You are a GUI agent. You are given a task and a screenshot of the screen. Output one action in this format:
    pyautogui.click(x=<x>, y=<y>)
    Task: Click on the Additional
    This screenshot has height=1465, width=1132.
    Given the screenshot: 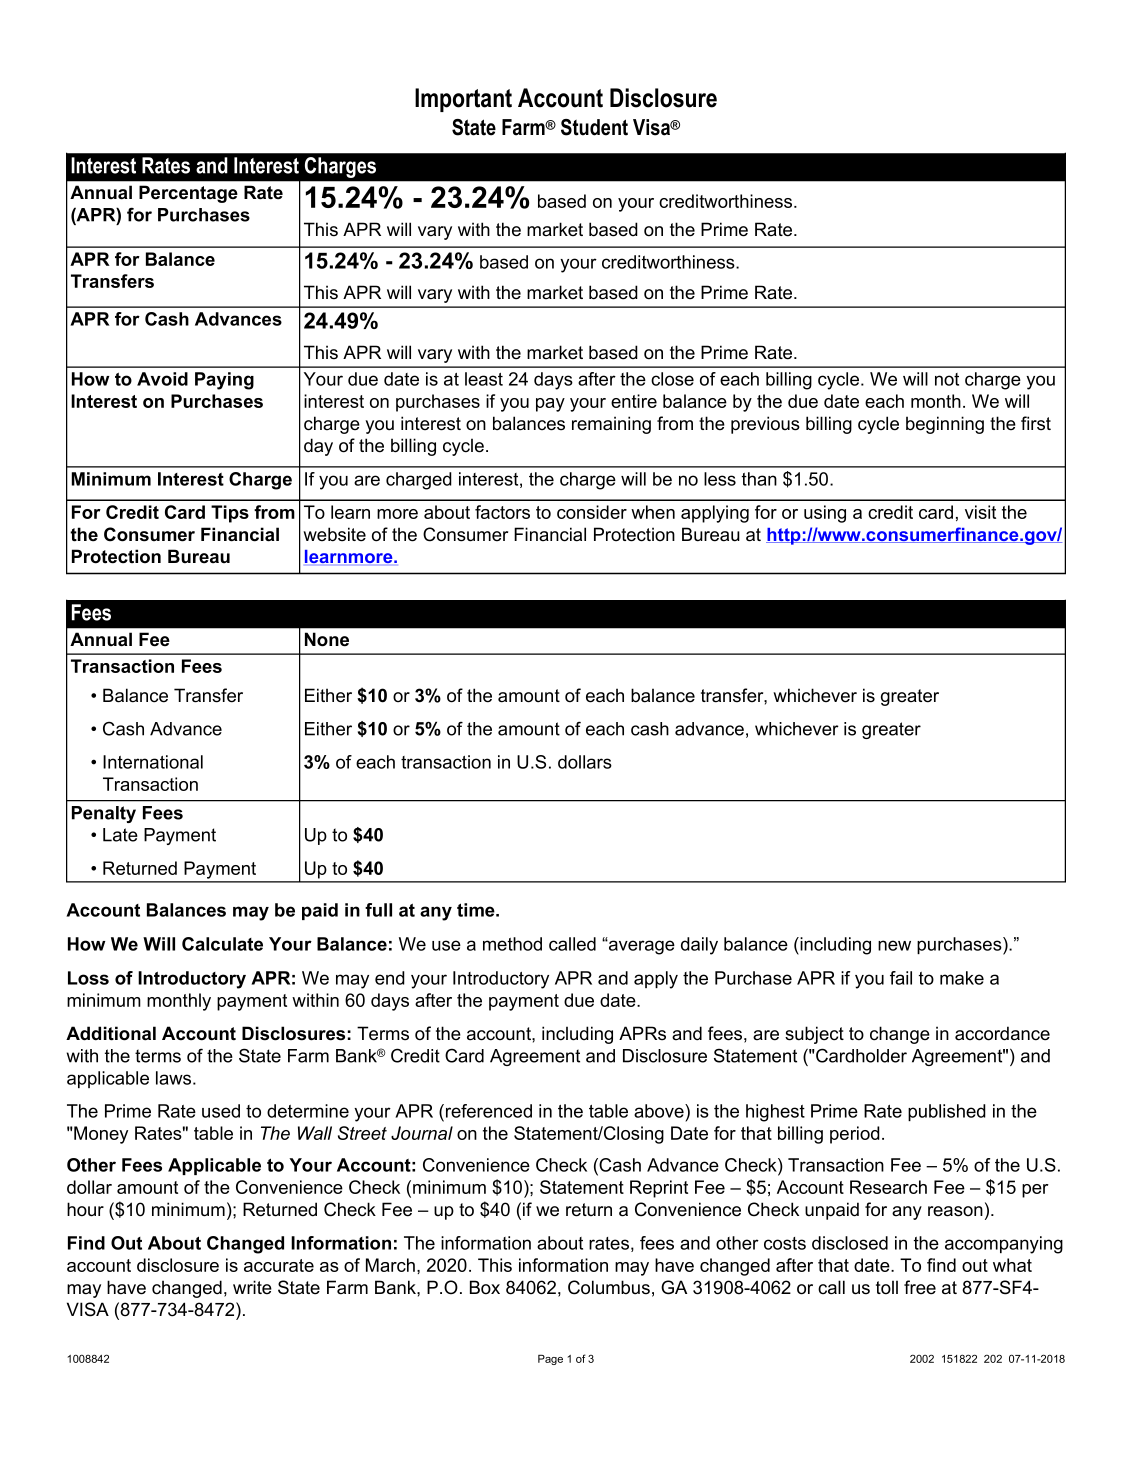 What is the action you would take?
    pyautogui.click(x=111, y=1033)
